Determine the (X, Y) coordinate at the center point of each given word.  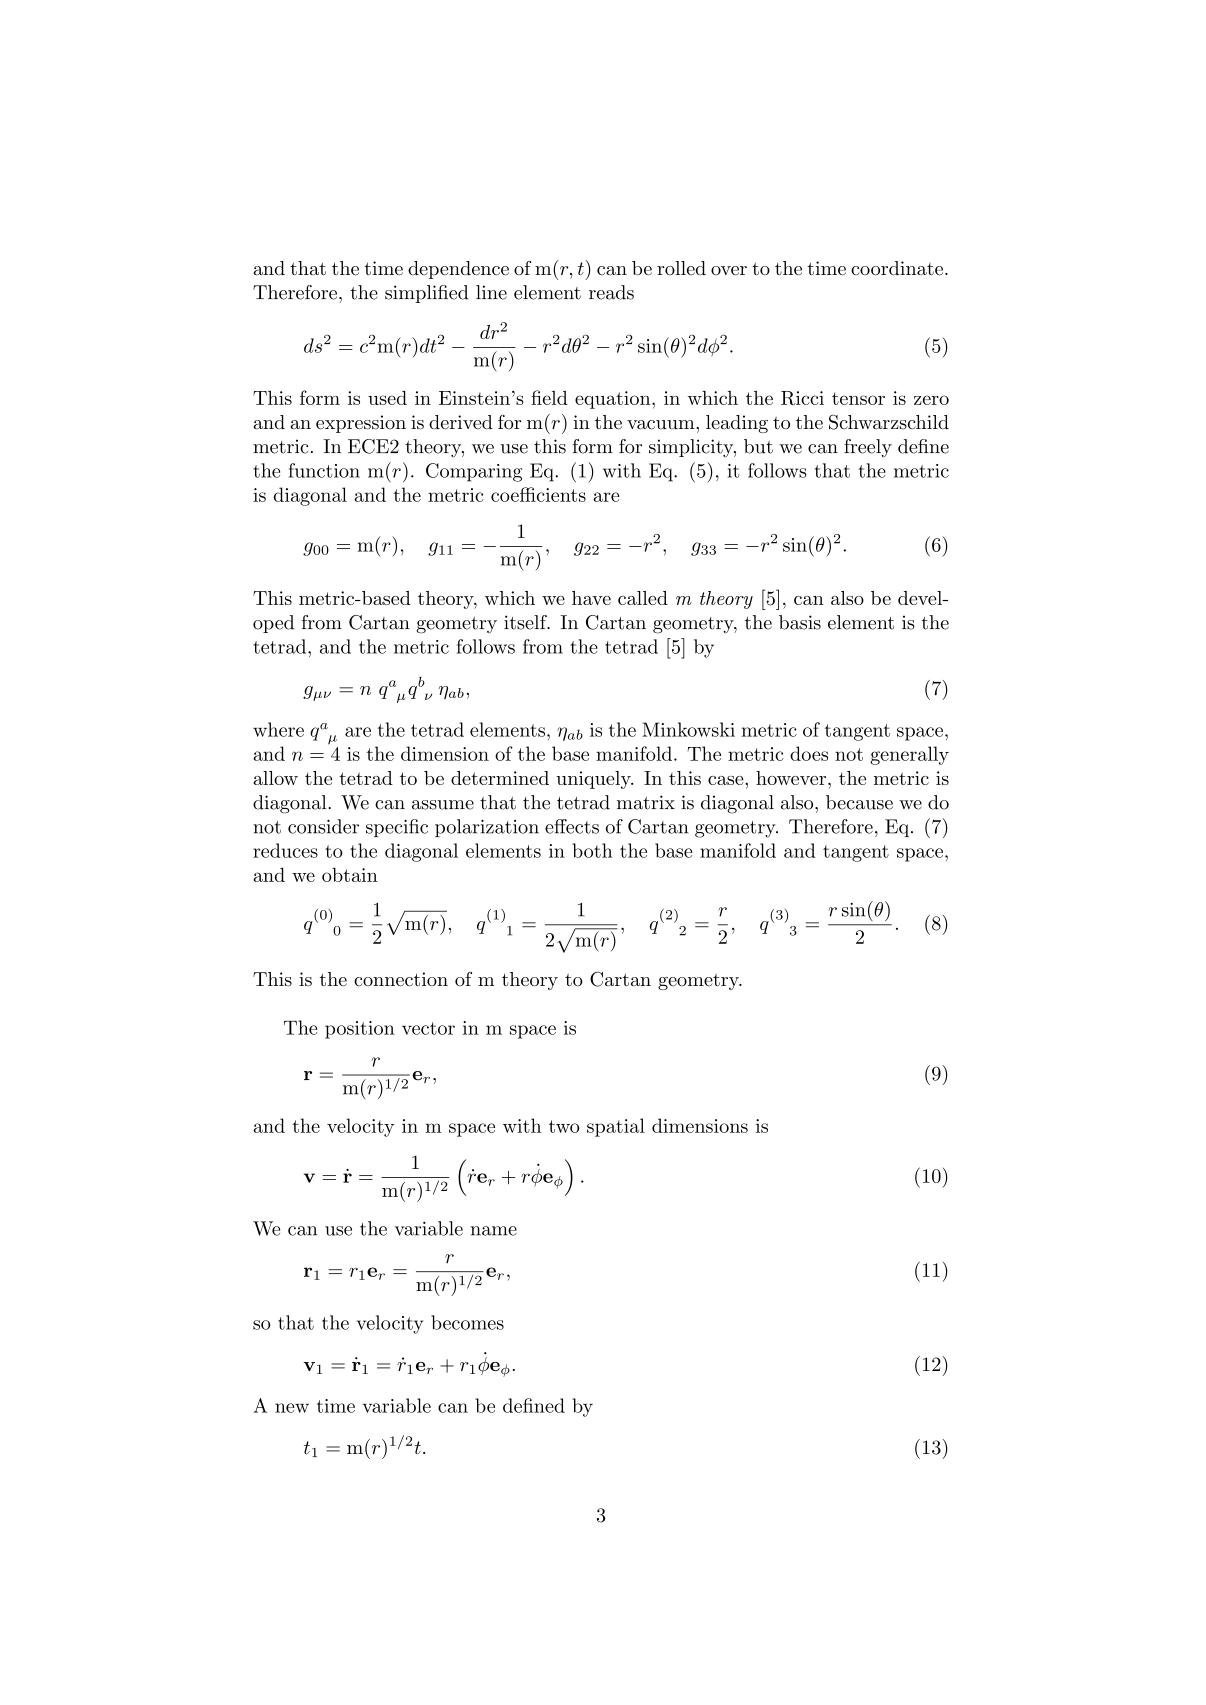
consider (323, 826)
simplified (427, 294)
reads (611, 292)
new (292, 1408)
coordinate (897, 268)
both (592, 850)
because (859, 802)
